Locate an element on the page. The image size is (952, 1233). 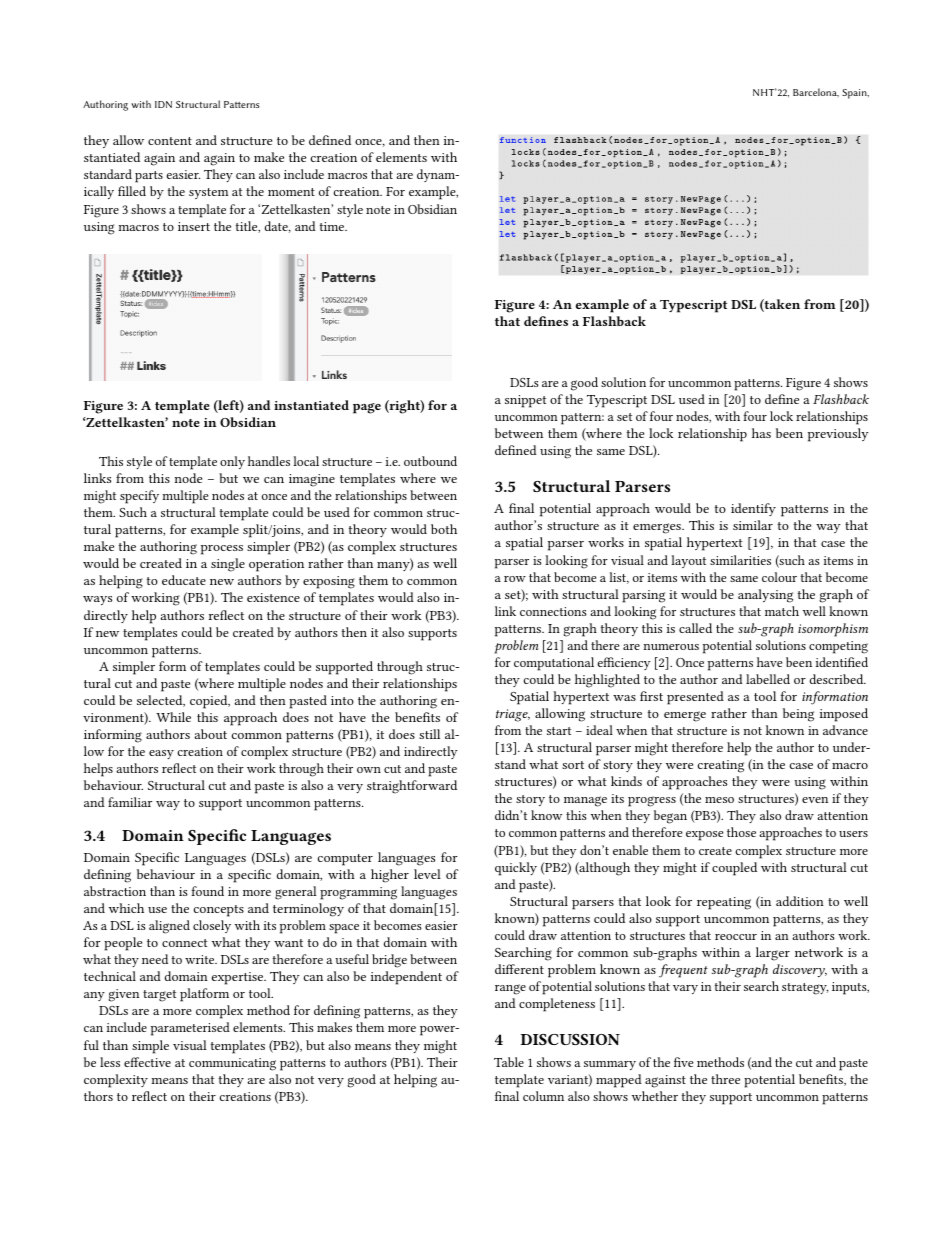
content is located at coordinates (170, 141).
